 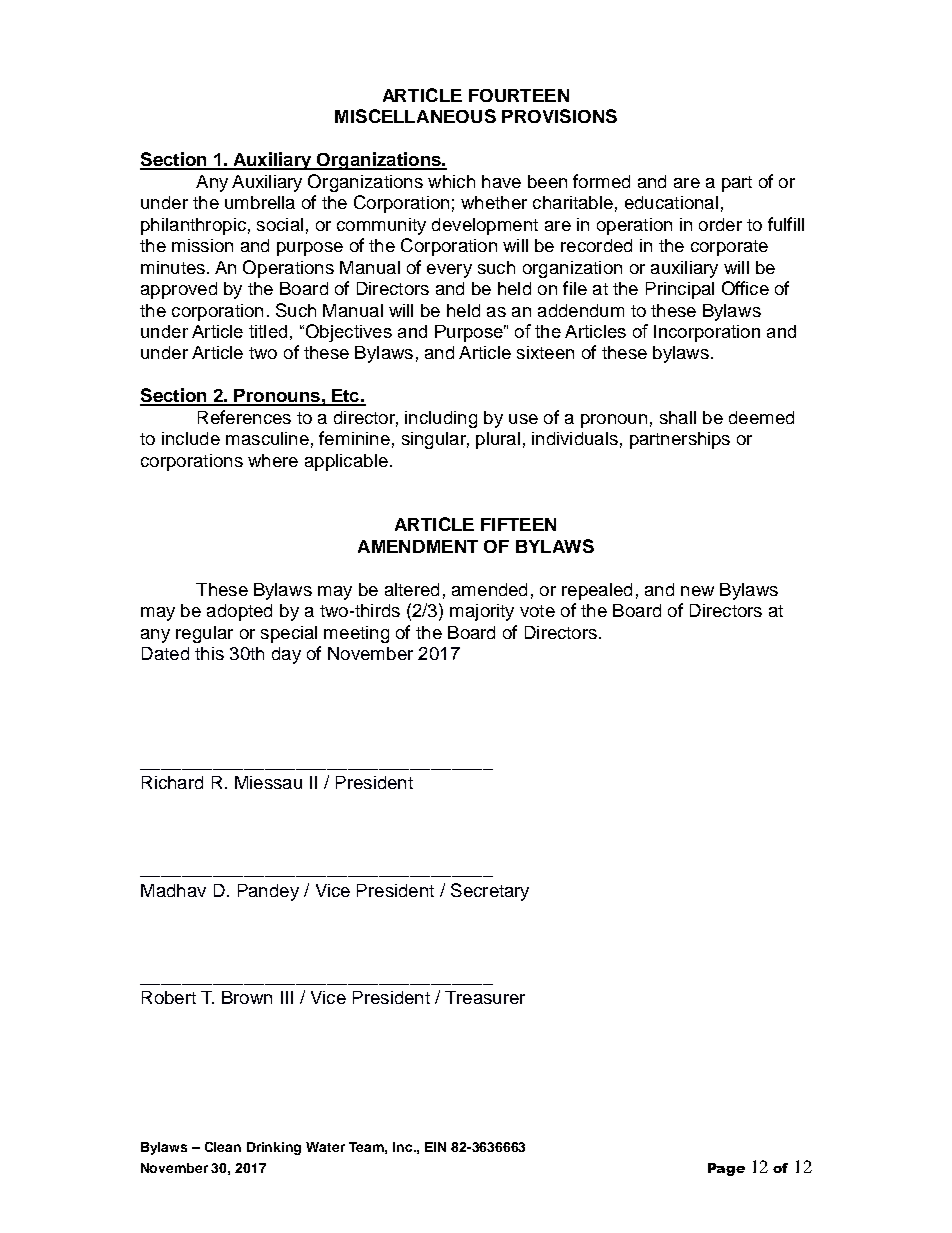 I want to click on EIN, so click(x=435, y=1147).
